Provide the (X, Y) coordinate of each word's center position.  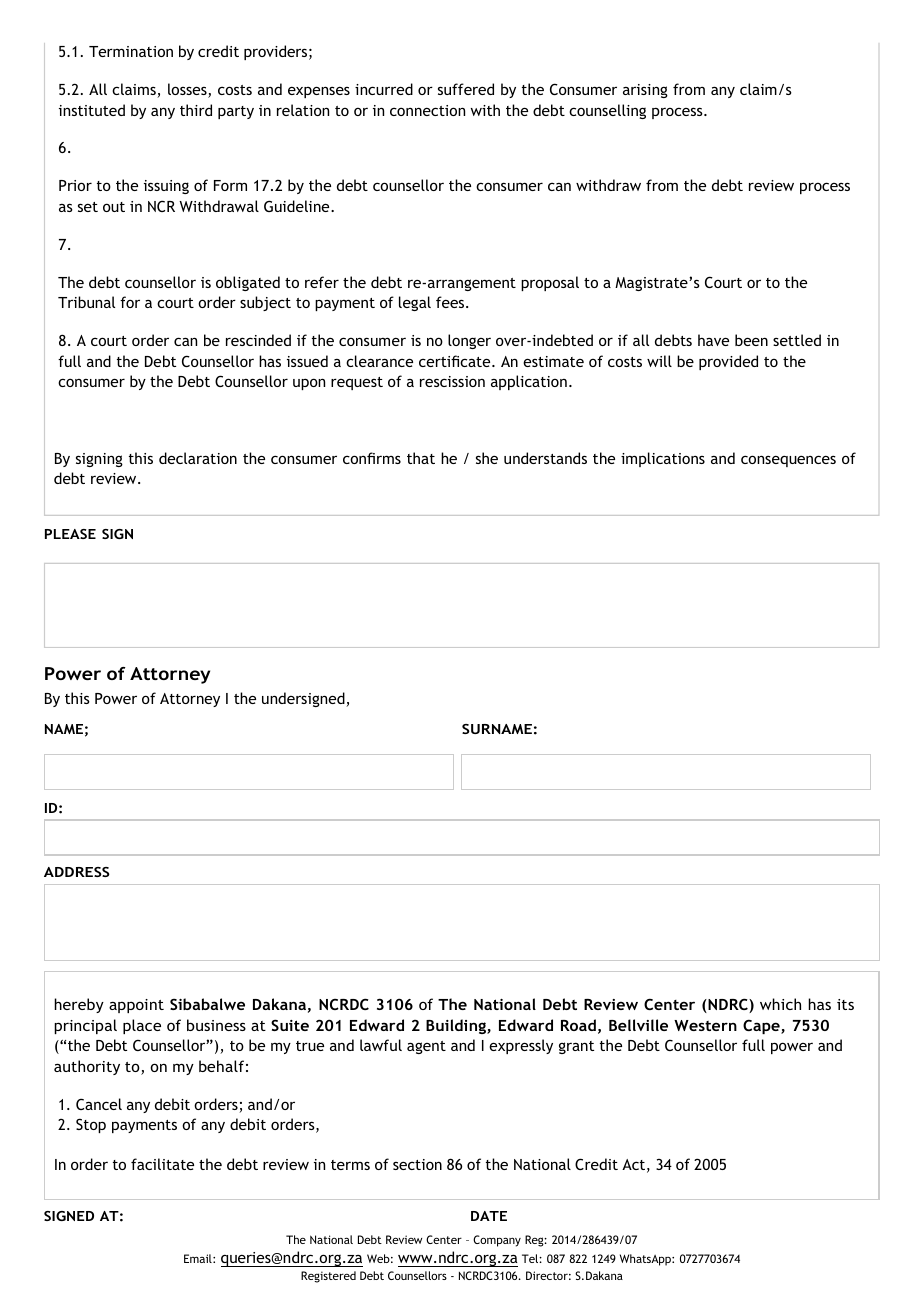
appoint (136, 1006)
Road (578, 1025)
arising (645, 91)
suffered (466, 89)
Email (199, 1258)
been (751, 340)
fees (451, 302)
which (780, 1004)
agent (426, 1047)
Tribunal (86, 302)
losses (188, 90)
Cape (762, 1026)
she (487, 458)
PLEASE (70, 534)
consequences (788, 461)
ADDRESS (77, 872)
